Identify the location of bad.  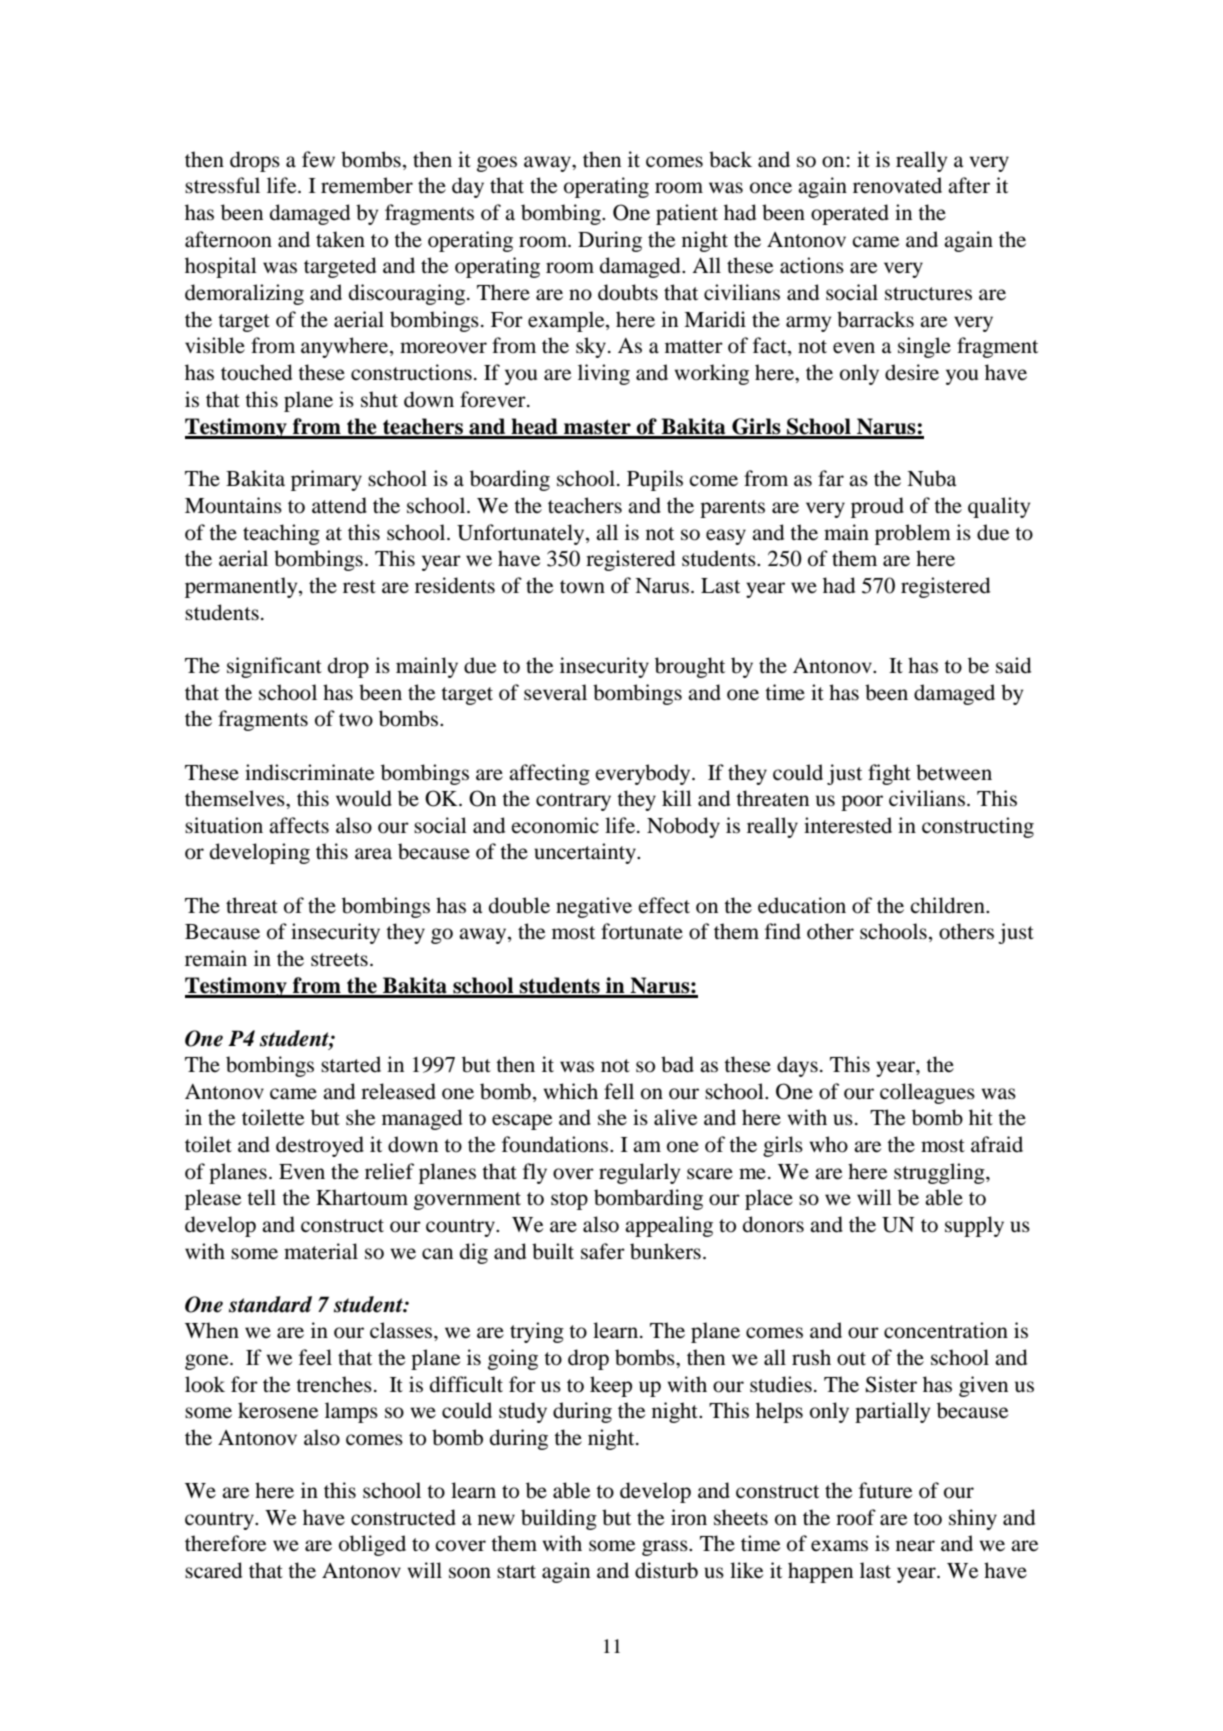
(677, 1064).
